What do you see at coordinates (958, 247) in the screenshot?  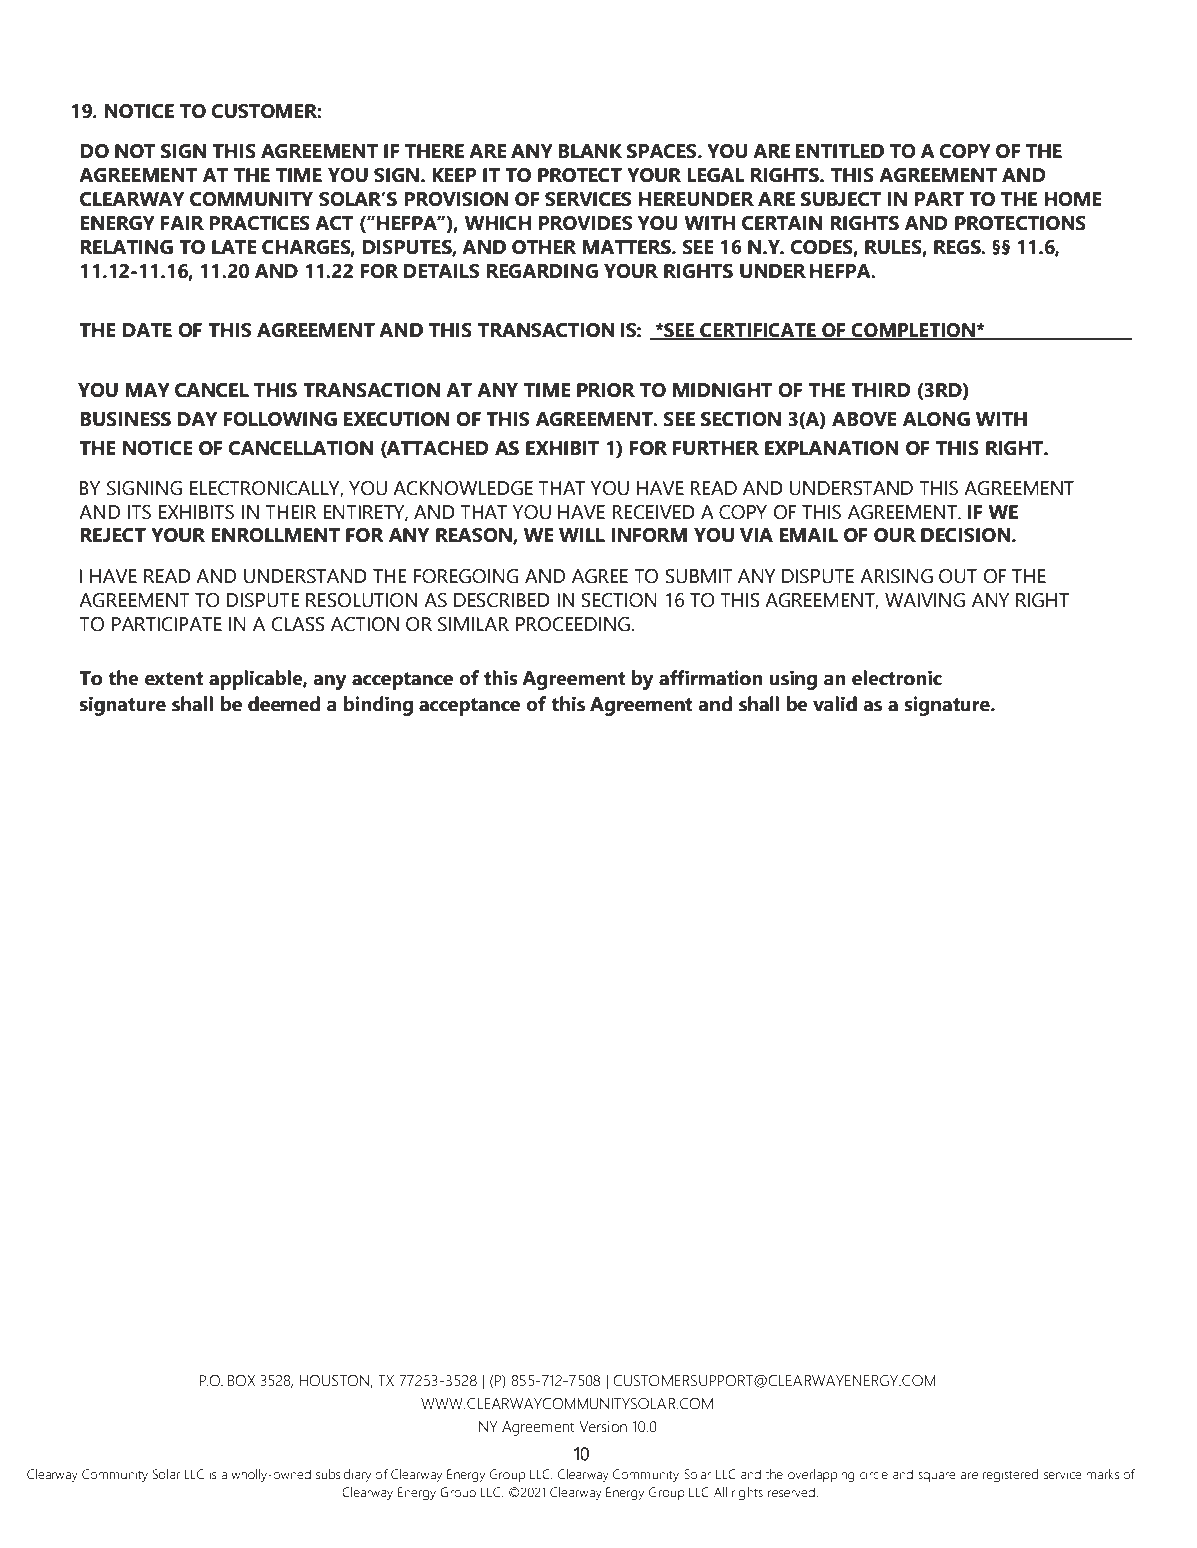 I see `REGS` at bounding box center [958, 247].
